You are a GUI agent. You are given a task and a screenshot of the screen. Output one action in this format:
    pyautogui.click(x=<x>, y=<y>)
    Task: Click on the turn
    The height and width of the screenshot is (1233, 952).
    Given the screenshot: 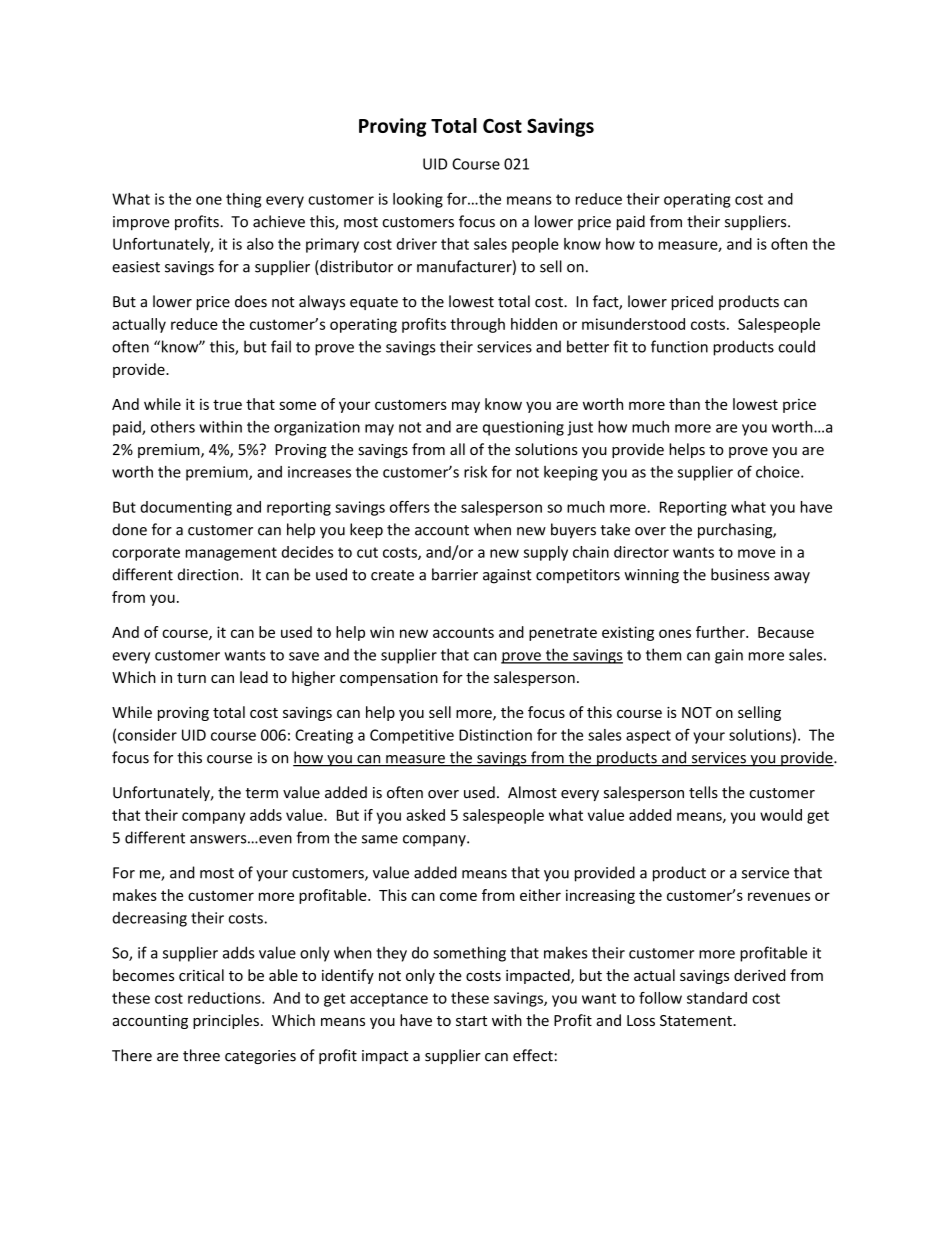 What is the action you would take?
    pyautogui.click(x=191, y=678)
